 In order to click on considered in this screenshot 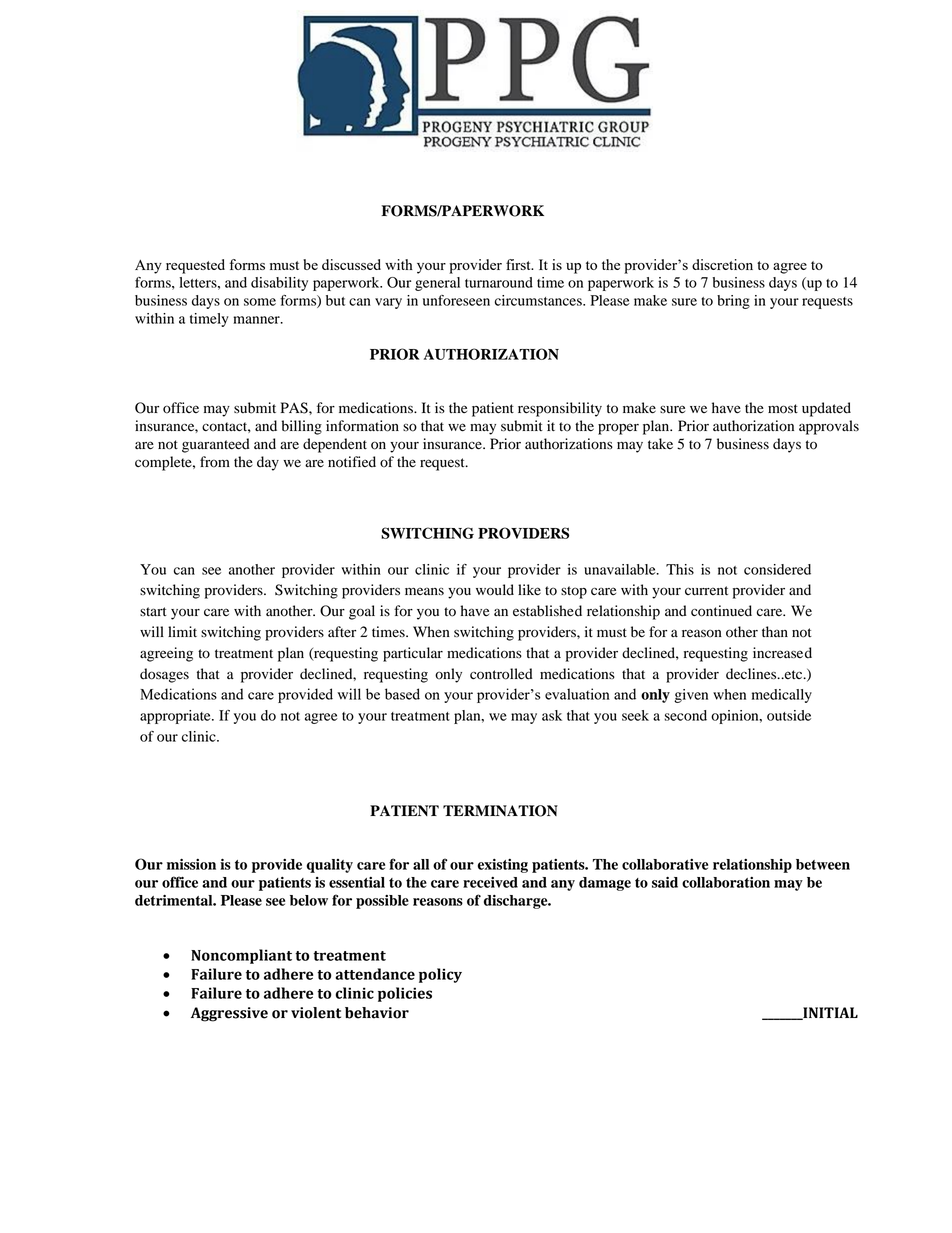, I will do `click(777, 569)`.
